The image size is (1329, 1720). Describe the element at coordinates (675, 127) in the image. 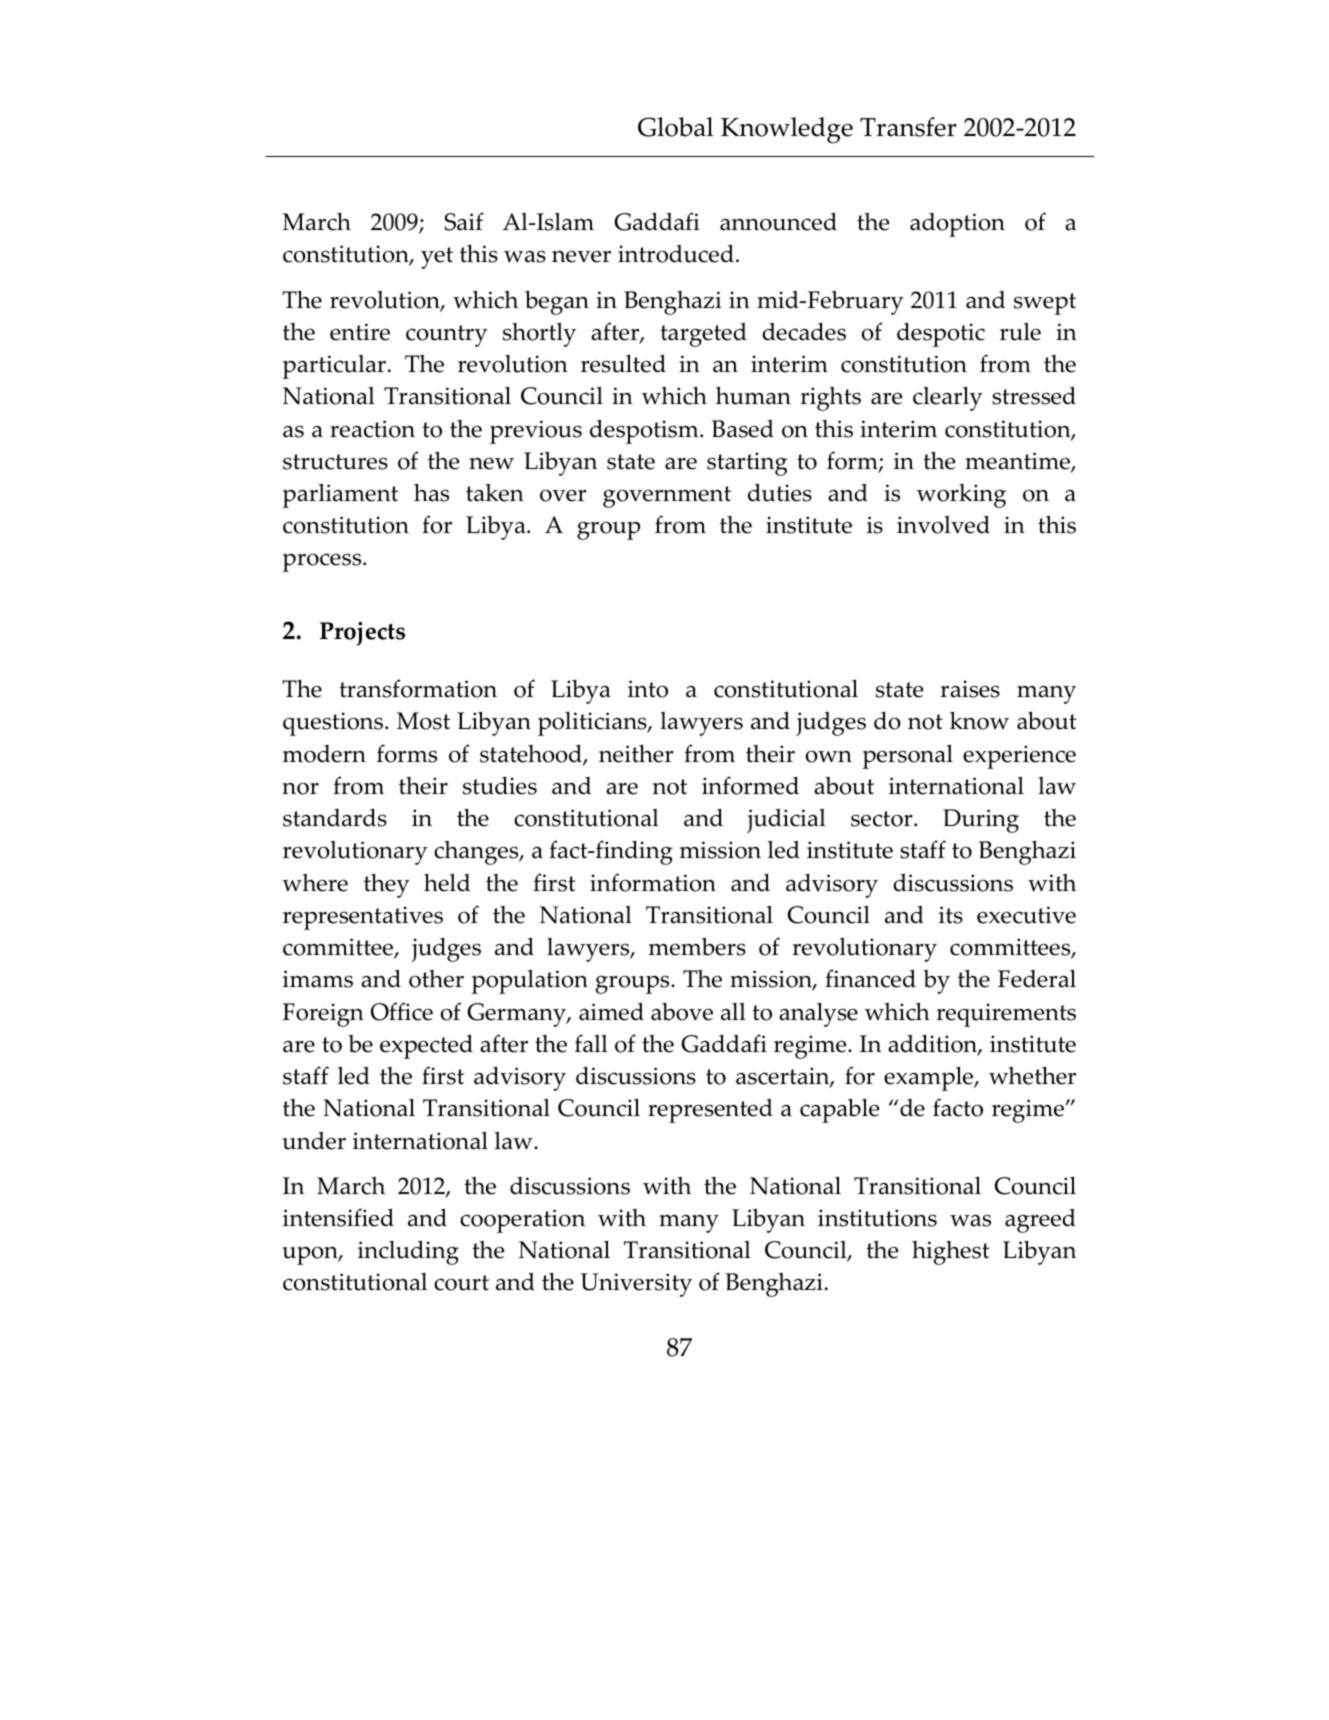

I see `Global` at that location.
